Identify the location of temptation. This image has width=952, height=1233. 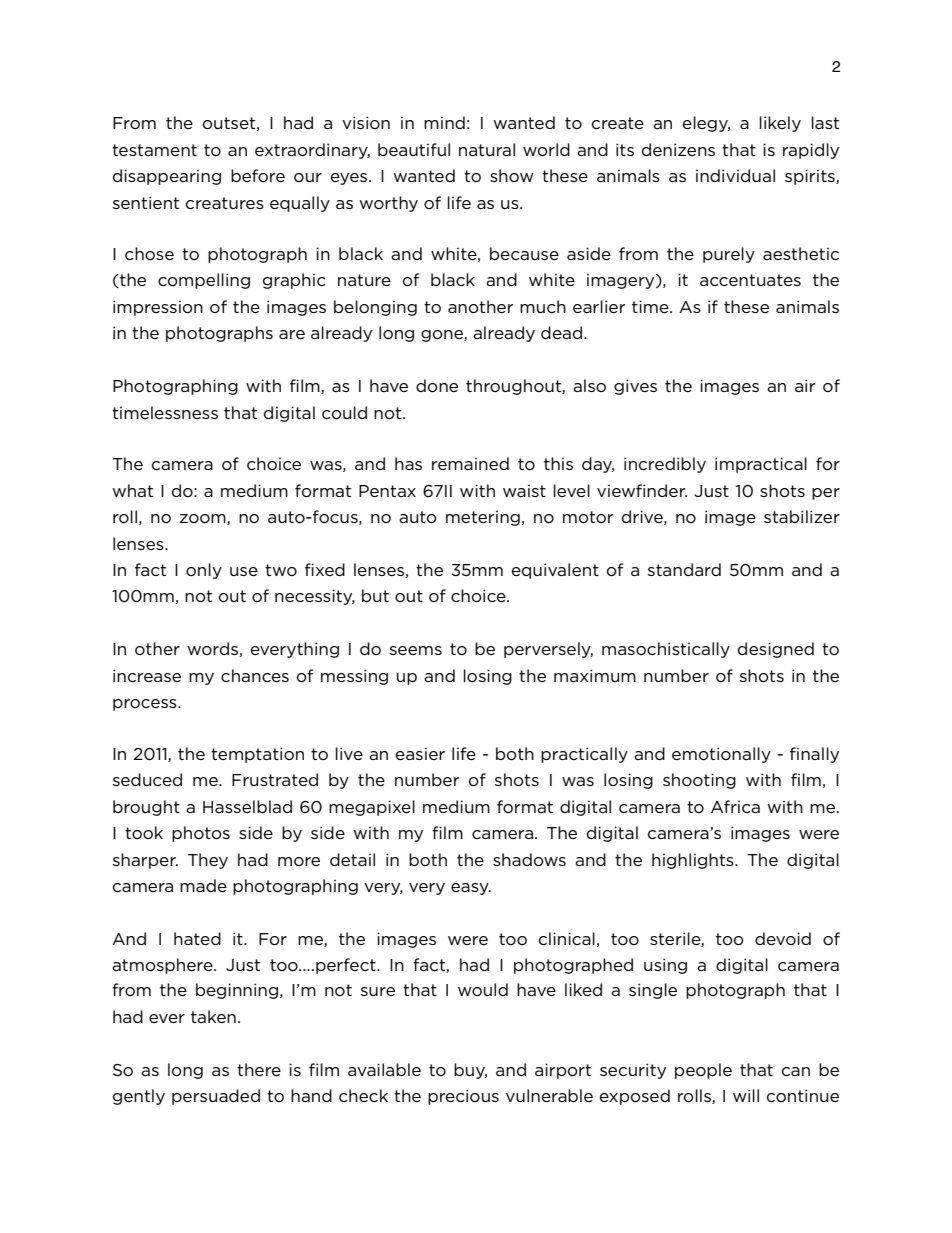
(257, 755).
